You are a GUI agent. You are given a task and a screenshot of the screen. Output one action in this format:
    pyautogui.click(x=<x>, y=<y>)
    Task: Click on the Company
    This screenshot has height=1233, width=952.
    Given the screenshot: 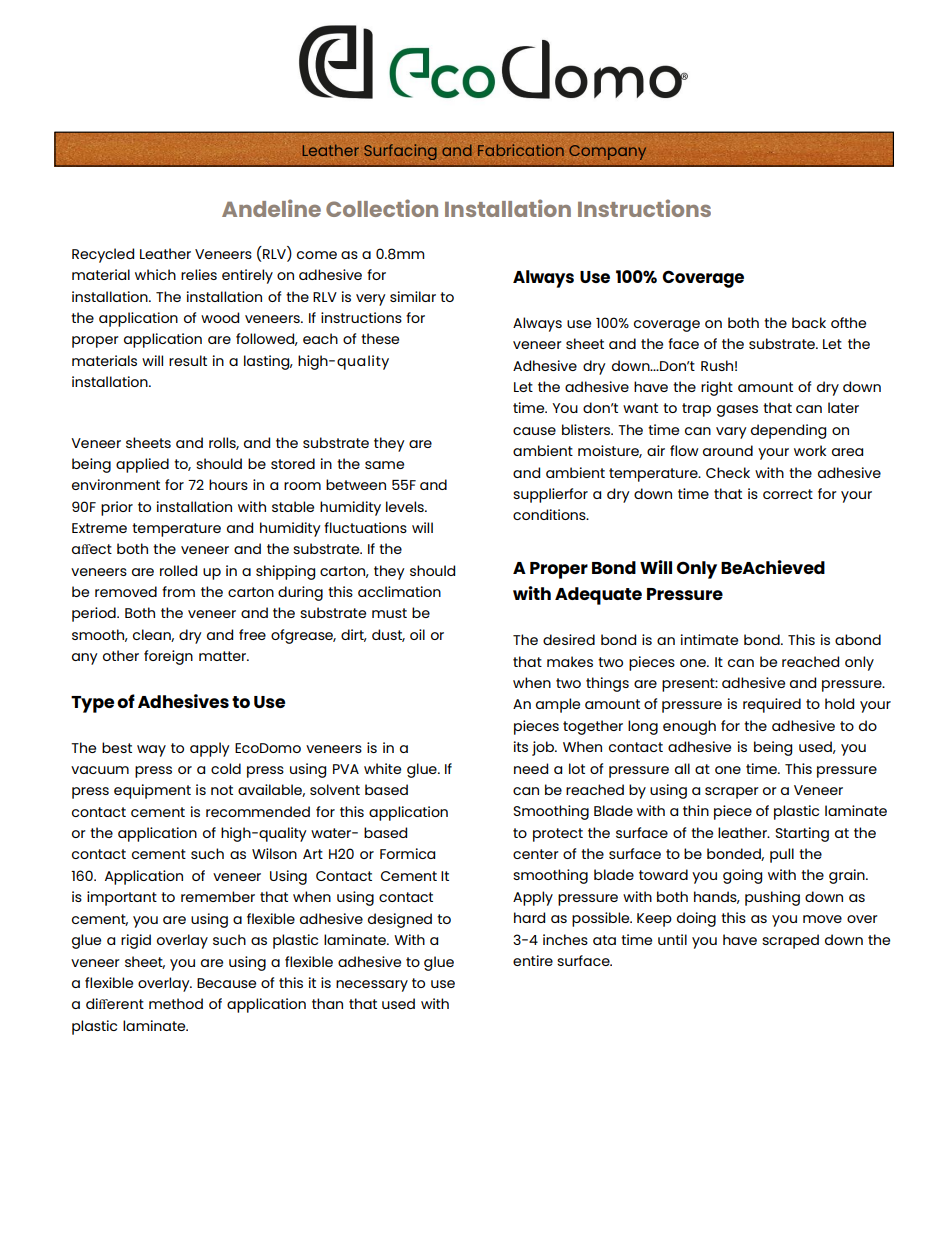 What is the action you would take?
    pyautogui.click(x=607, y=152)
